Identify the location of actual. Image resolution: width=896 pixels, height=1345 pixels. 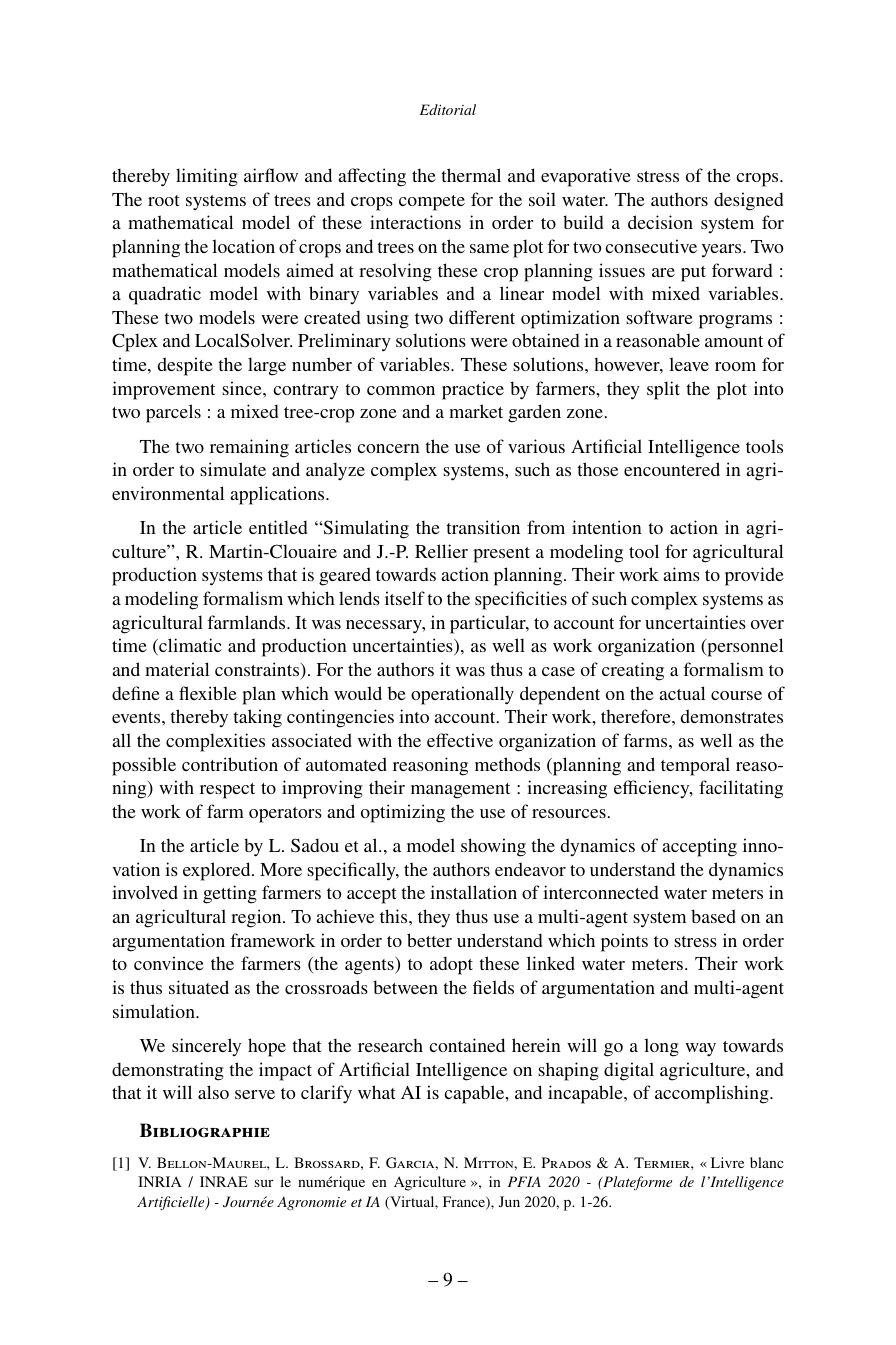
(682, 693).
